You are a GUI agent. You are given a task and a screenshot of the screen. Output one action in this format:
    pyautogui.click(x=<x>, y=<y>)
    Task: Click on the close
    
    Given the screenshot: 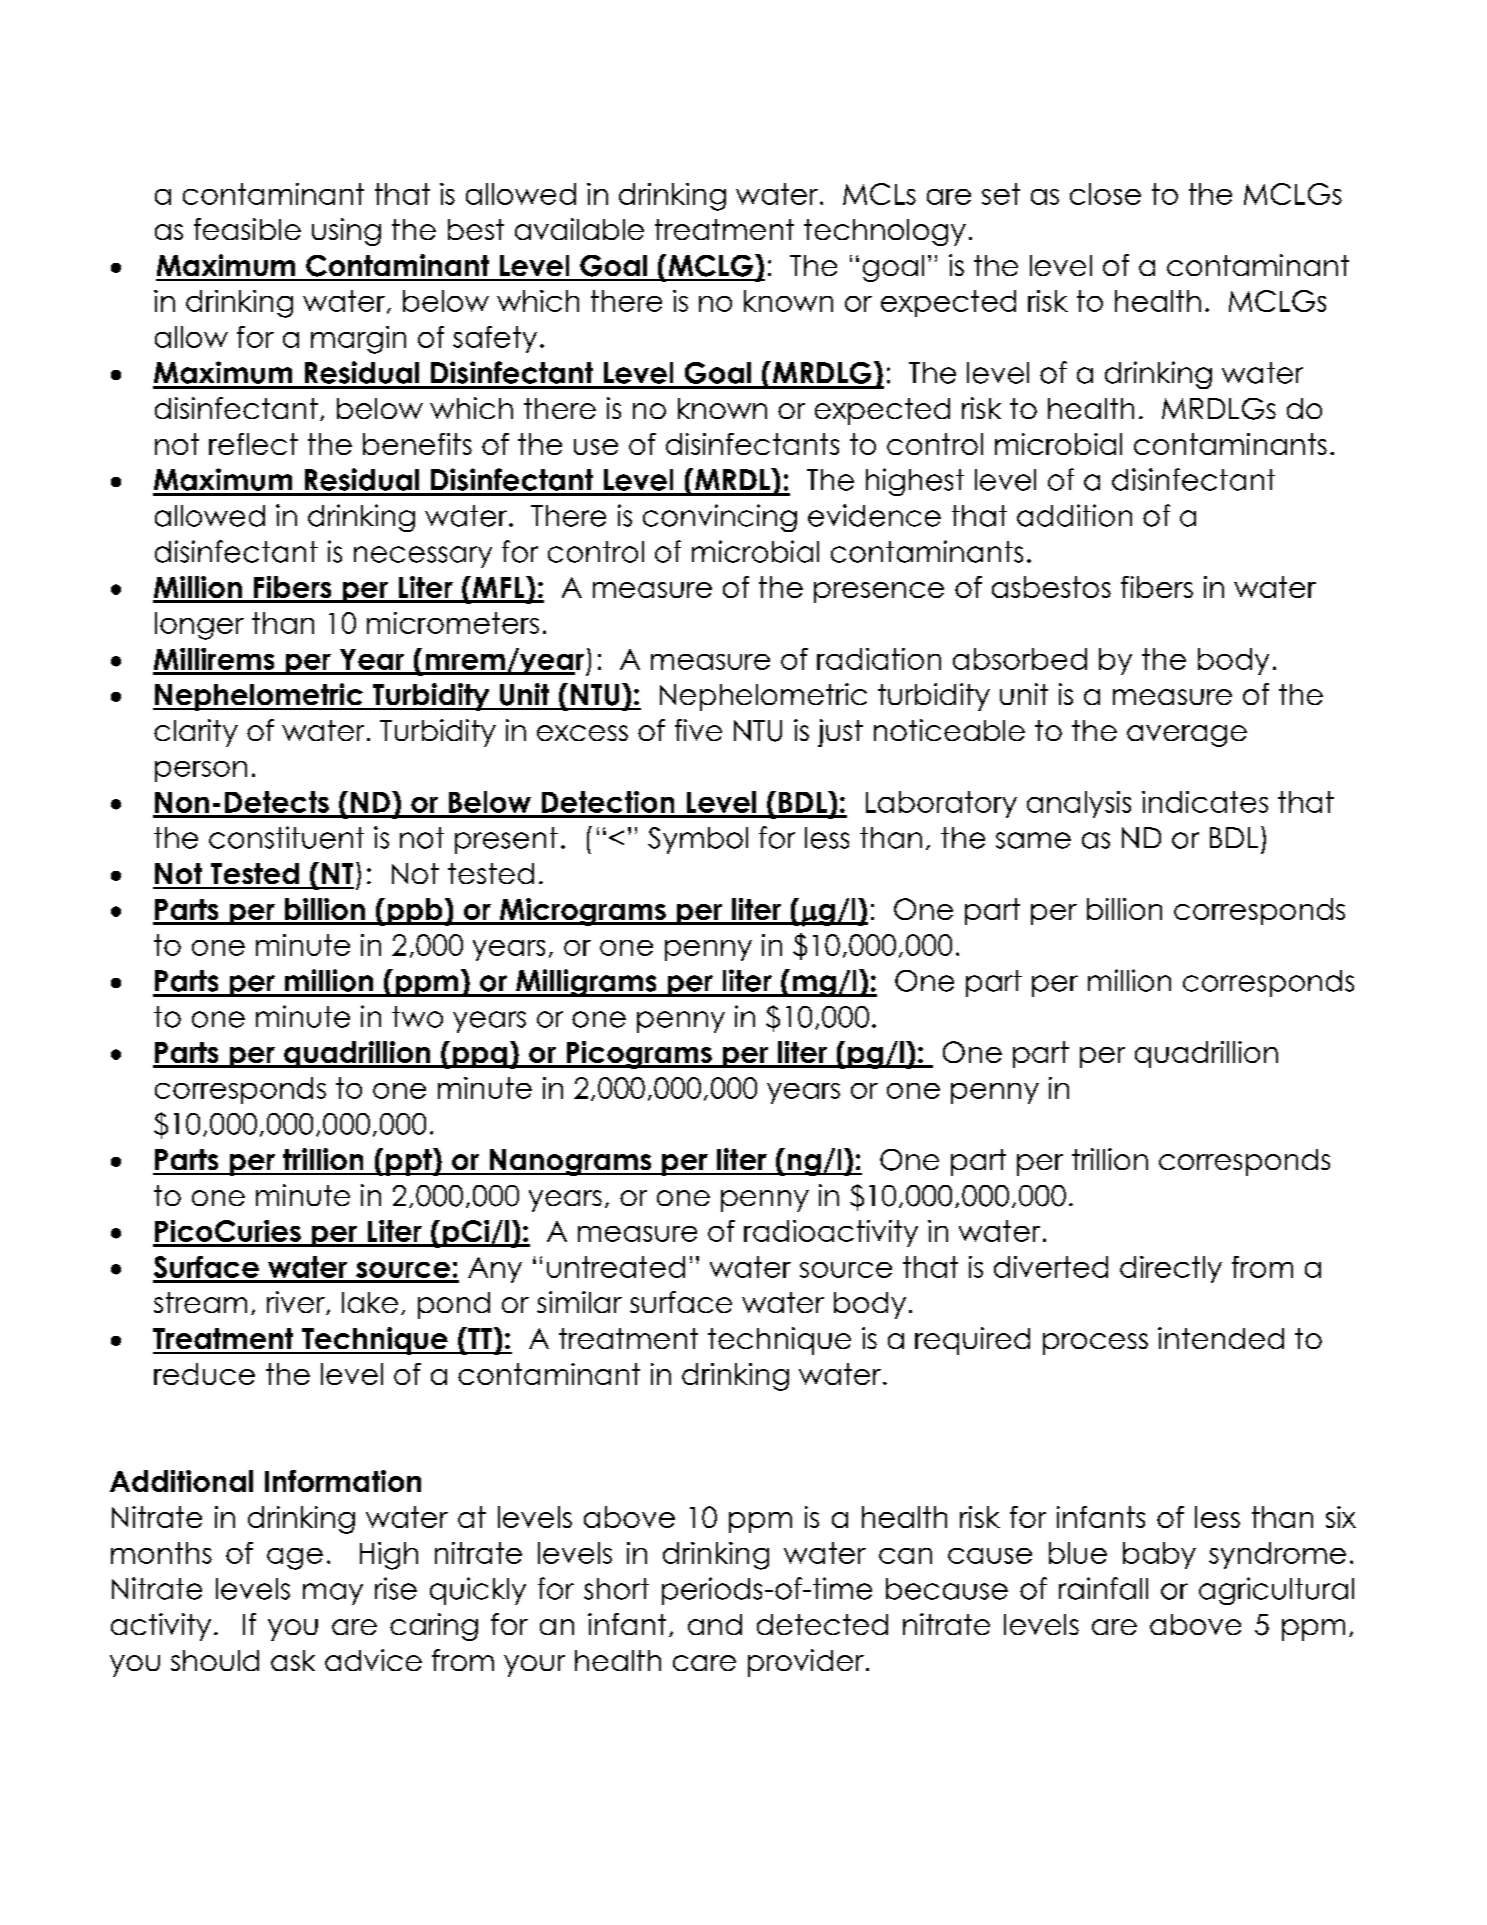 What is the action you would take?
    pyautogui.click(x=1105, y=194)
